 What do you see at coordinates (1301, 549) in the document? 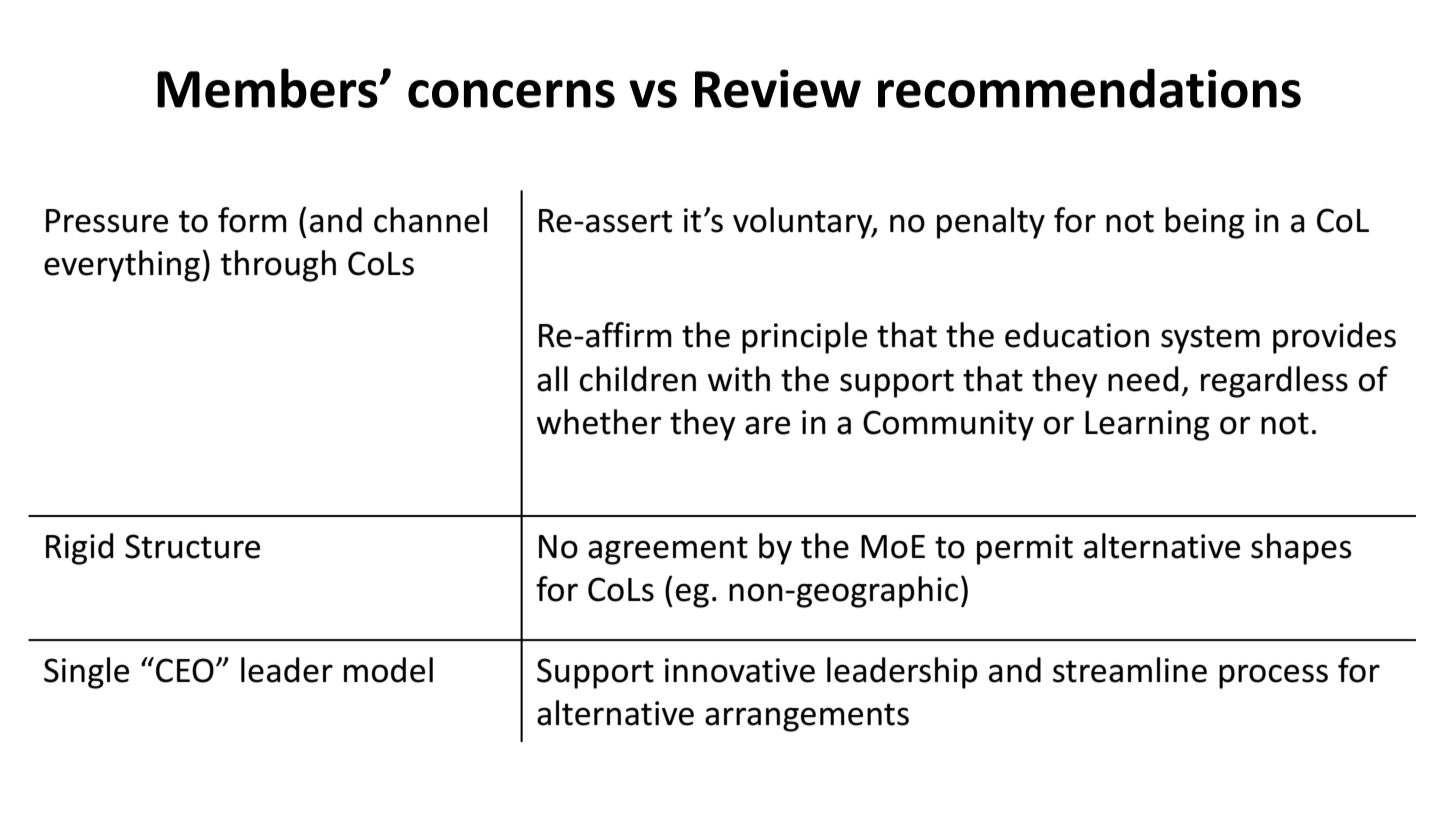
I see `shapes` at bounding box center [1301, 549].
